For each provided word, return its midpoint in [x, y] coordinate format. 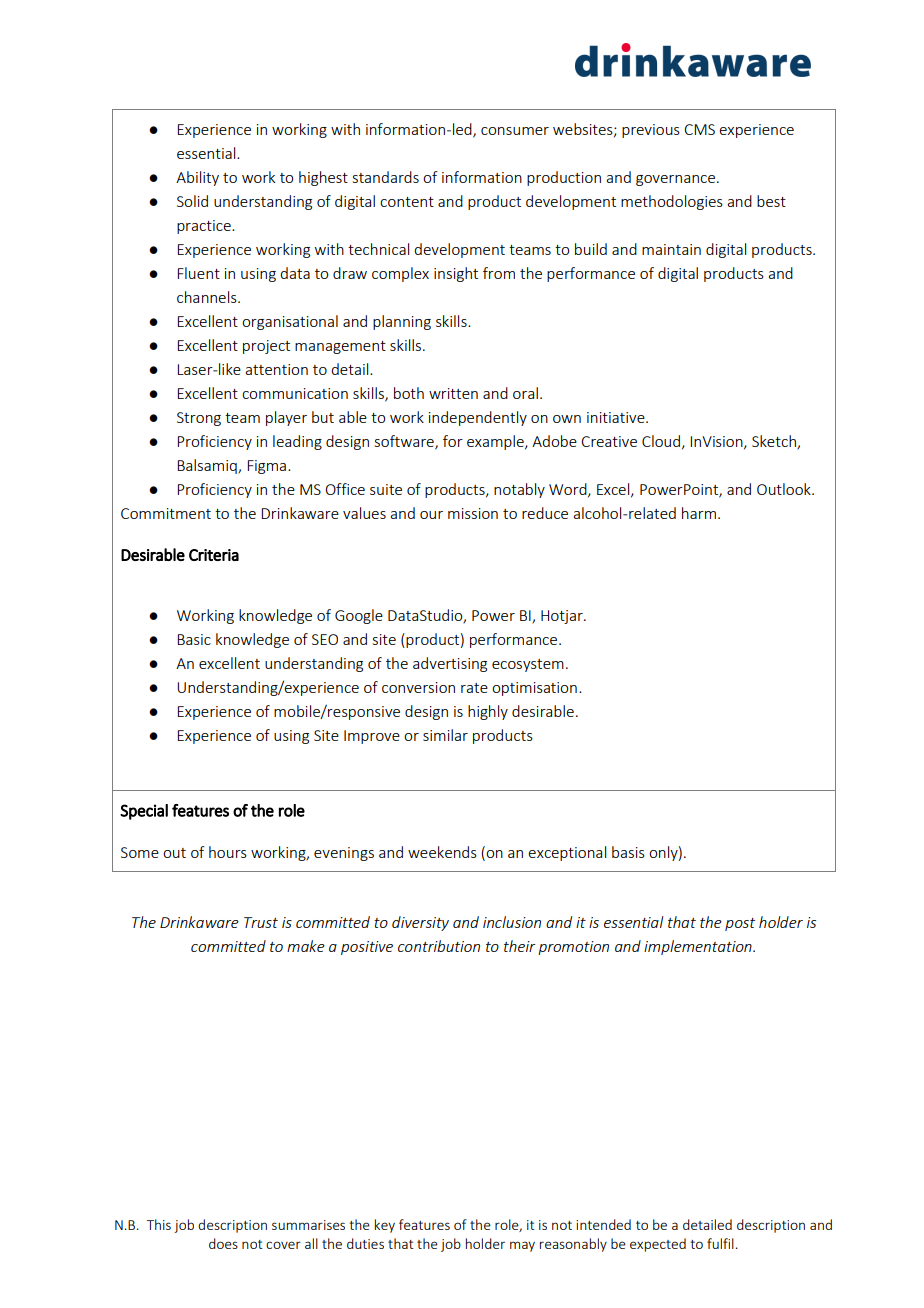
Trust [261, 922]
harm [699, 513]
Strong [199, 419]
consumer [515, 131]
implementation [699, 947]
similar [445, 735]
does [223, 1243]
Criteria [214, 555]
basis [628, 852]
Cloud [662, 442]
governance [677, 180]
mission [473, 513]
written [453, 393]
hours [228, 852]
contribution [439, 946]
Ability [197, 178]
